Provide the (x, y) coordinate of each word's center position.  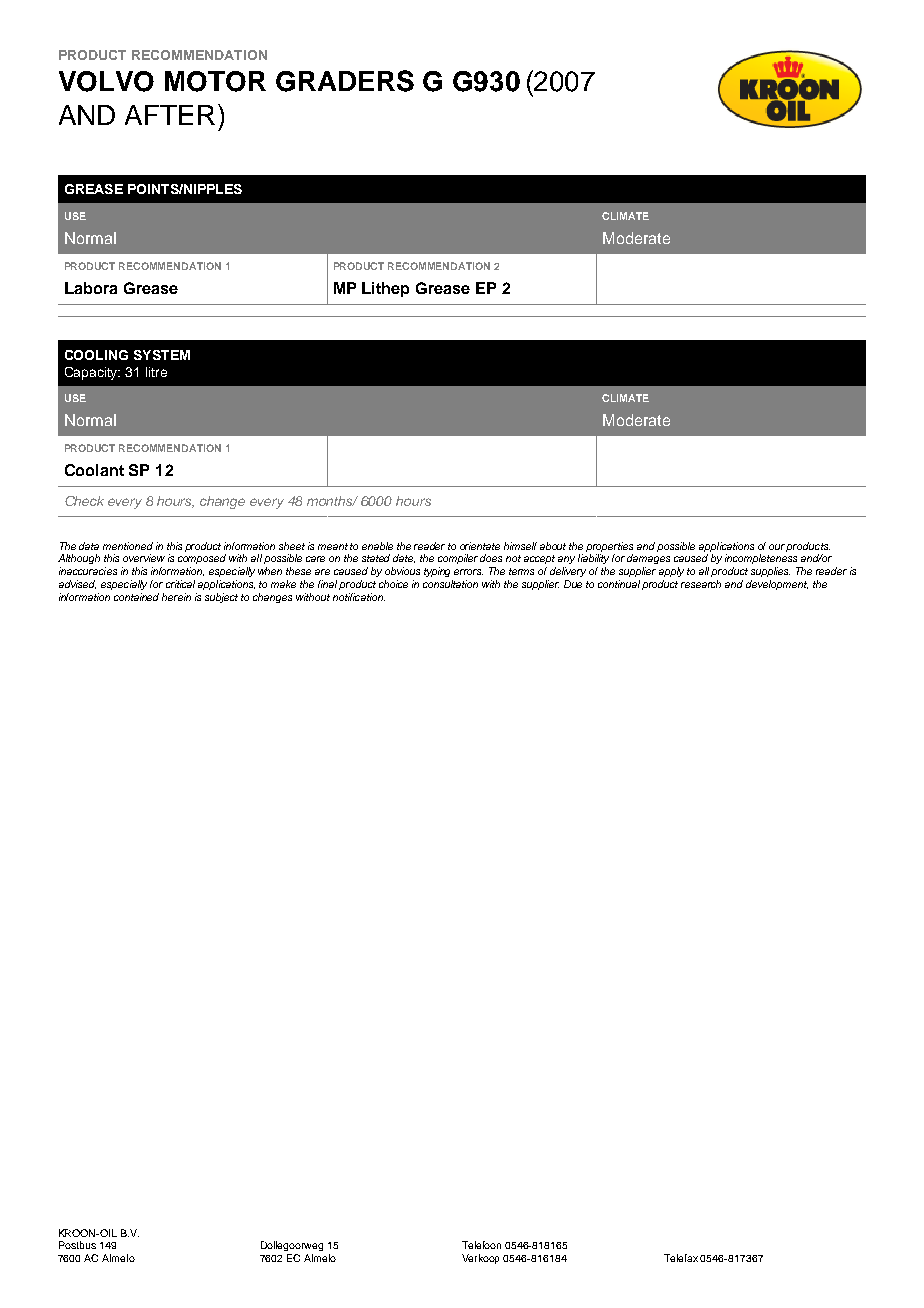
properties (609, 547)
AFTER (170, 115)
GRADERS (345, 81)
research (701, 584)
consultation (450, 584)
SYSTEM (162, 355)
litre (156, 372)
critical (180, 584)
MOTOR (215, 81)
